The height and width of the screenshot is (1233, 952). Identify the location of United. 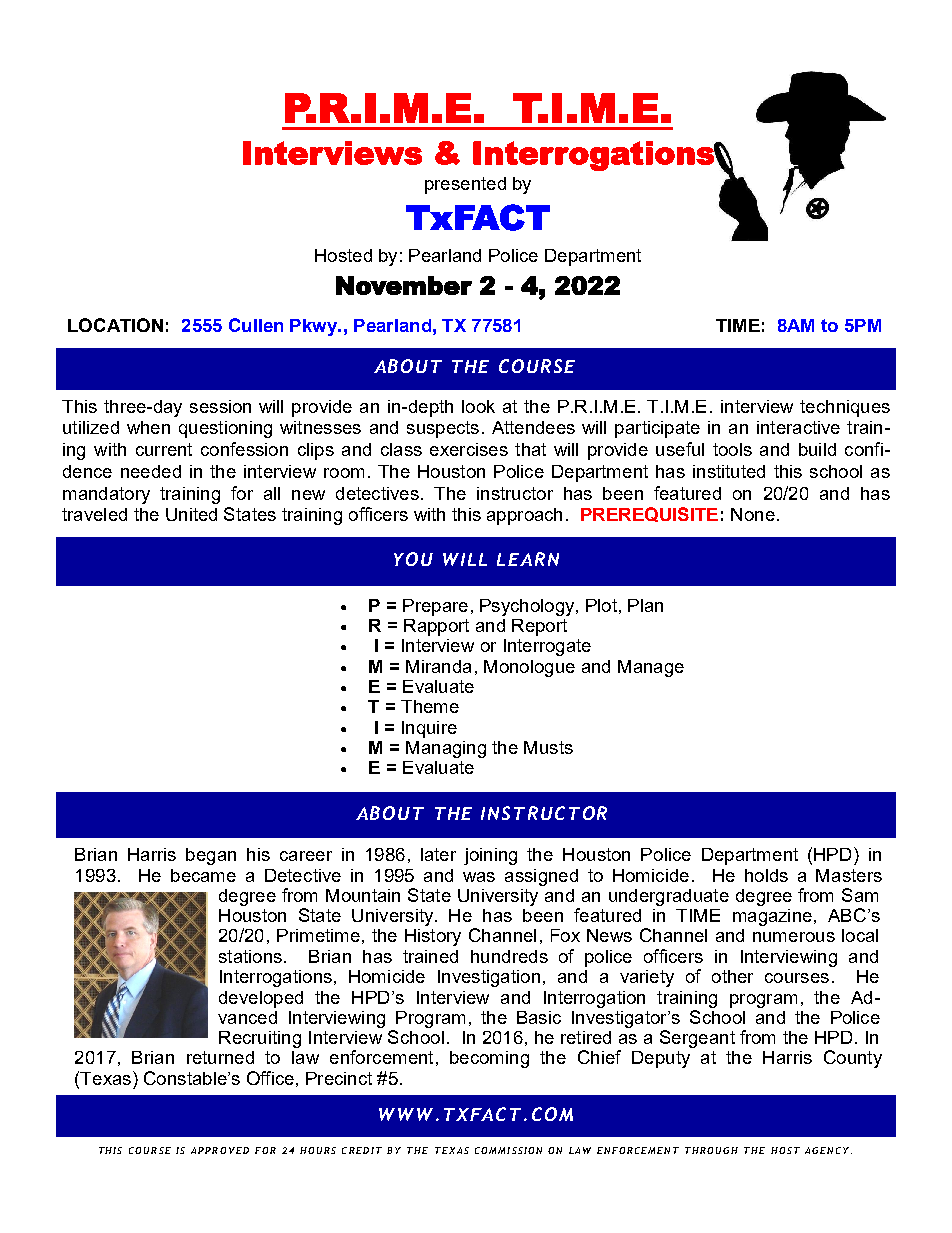
(191, 514).
